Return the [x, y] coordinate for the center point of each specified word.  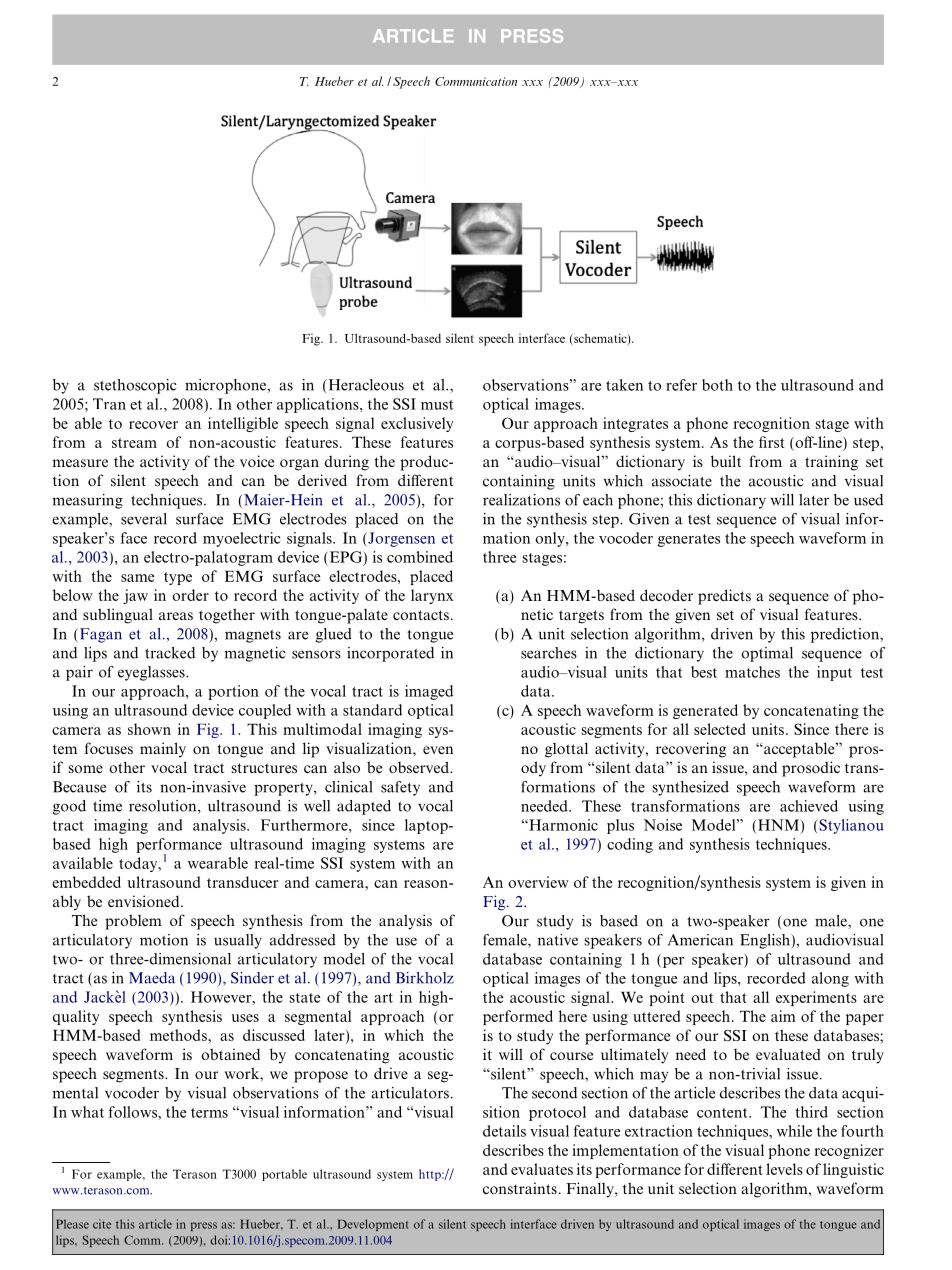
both [717, 385]
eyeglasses [152, 673]
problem [133, 922]
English [766, 941]
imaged [429, 692]
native [558, 940]
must [437, 405]
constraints [520, 1188]
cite [102, 1224]
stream [134, 443]
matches [752, 672]
